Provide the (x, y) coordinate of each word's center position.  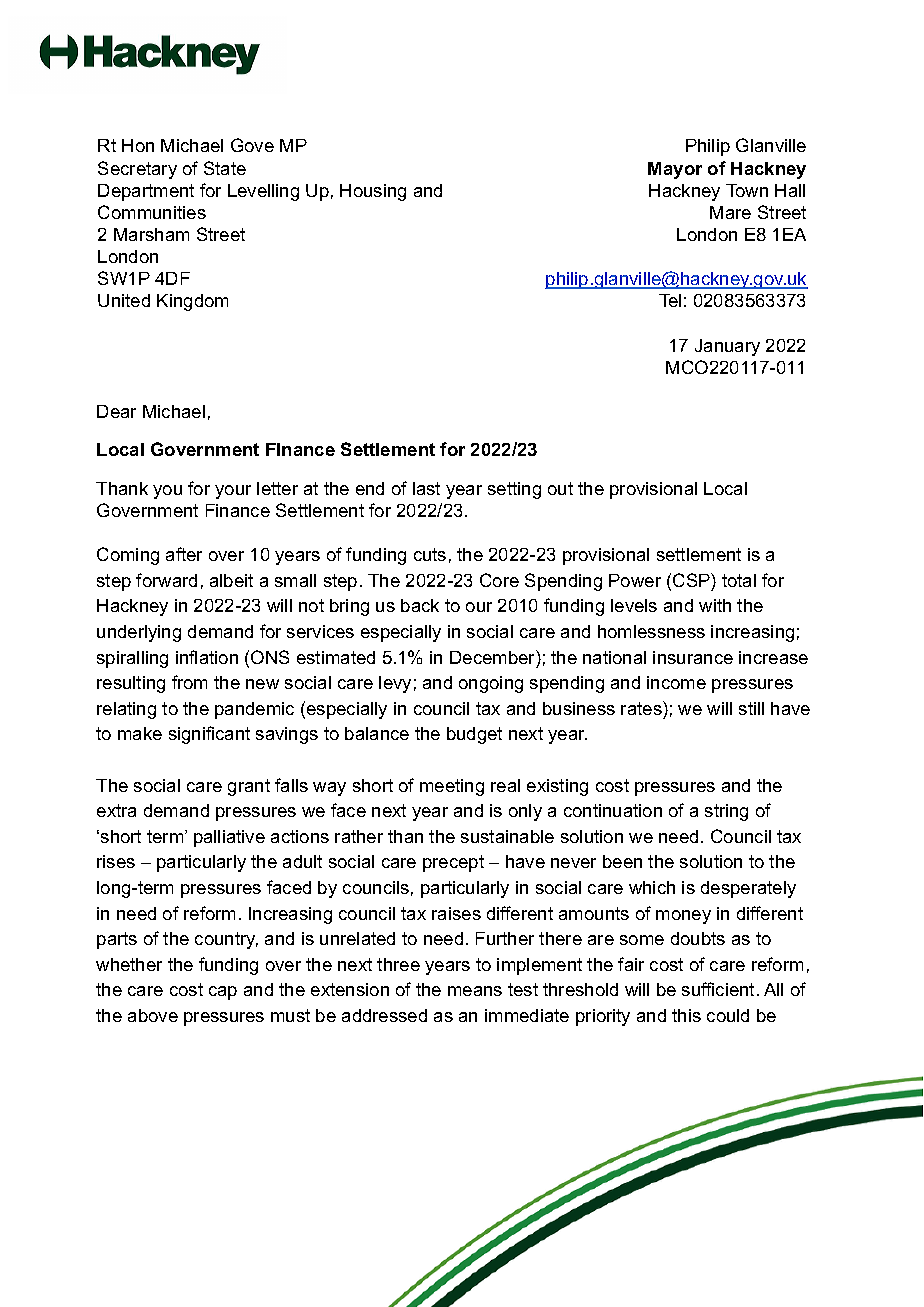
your (233, 492)
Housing (373, 192)
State (225, 168)
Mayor (675, 170)
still (751, 708)
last (426, 488)
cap (223, 993)
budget (474, 735)
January (727, 347)
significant (209, 735)
